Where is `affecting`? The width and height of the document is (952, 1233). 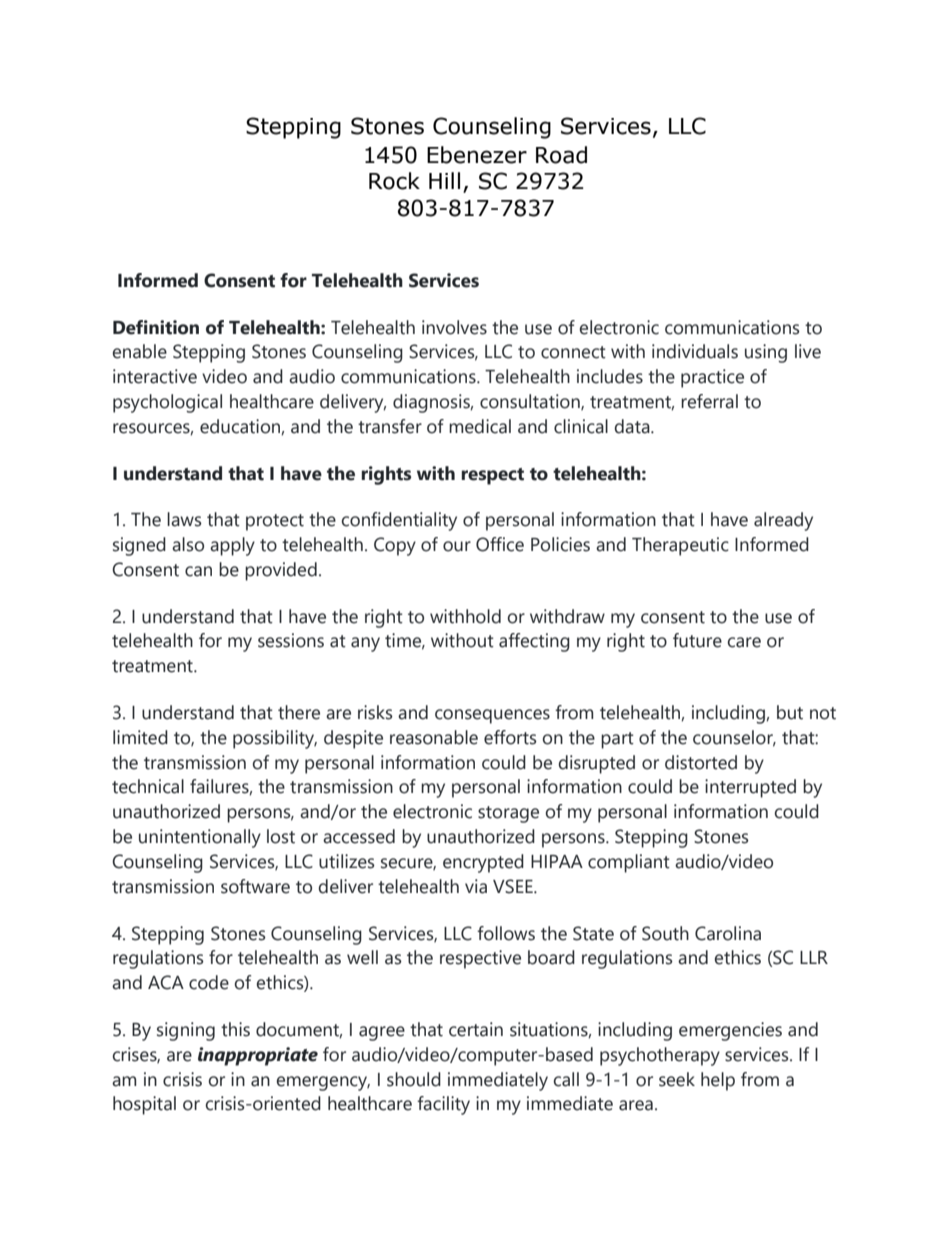
affecting is located at coordinates (534, 642).
